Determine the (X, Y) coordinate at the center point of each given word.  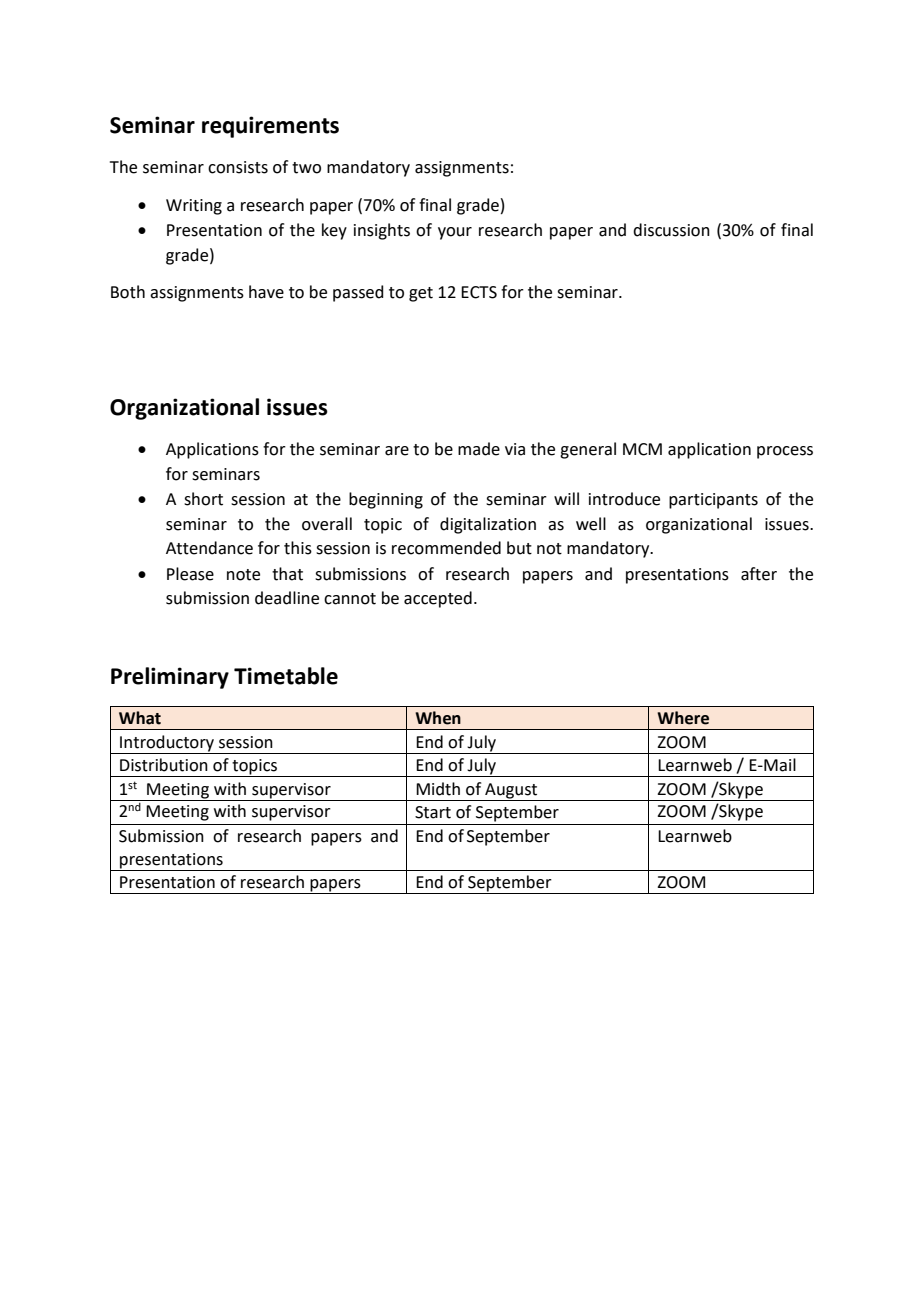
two (306, 168)
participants (713, 501)
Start (433, 812)
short (203, 499)
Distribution (164, 765)
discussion (671, 230)
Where (683, 718)
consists (238, 167)
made (479, 449)
